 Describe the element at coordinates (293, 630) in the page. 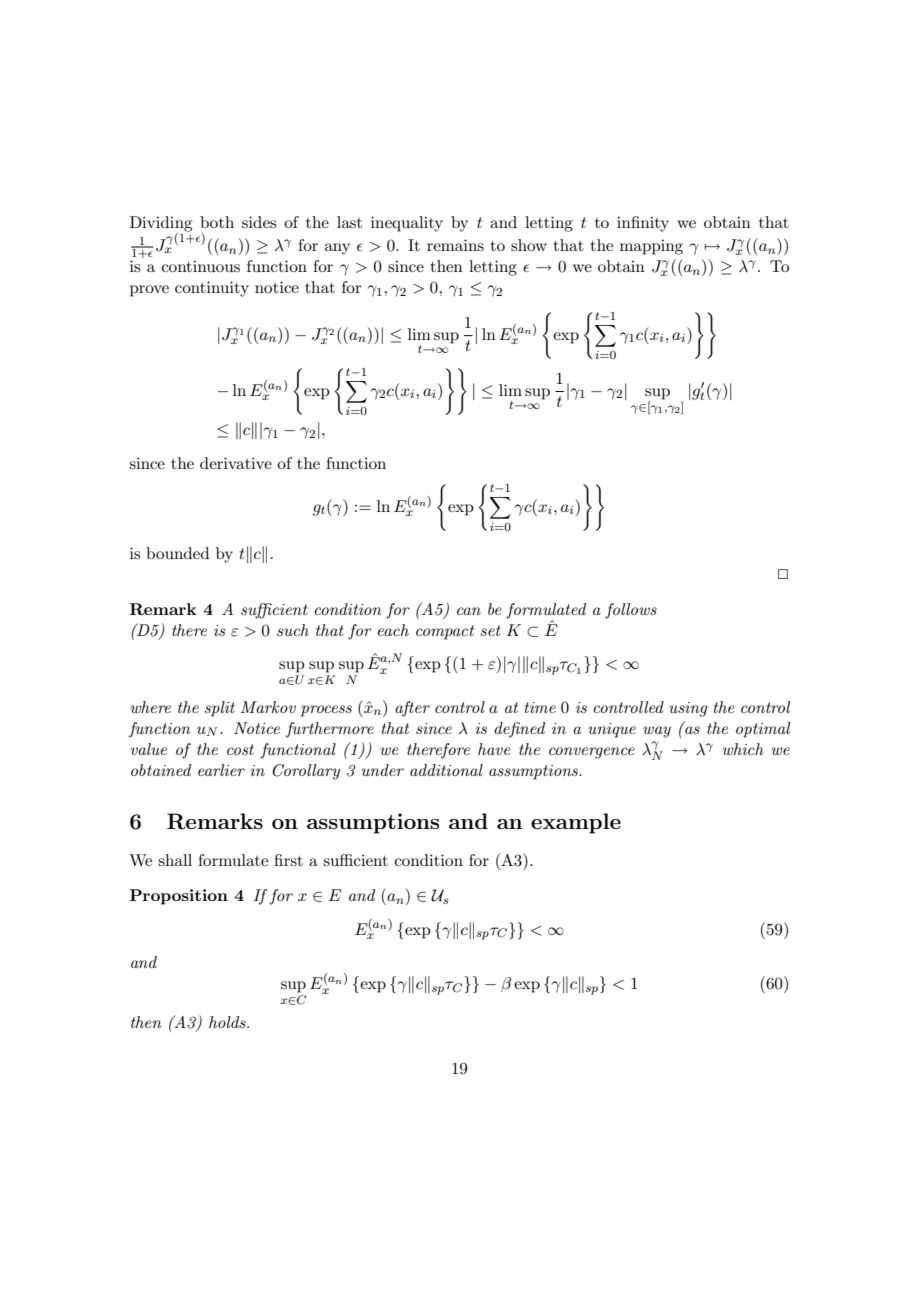

I see `such` at that location.
